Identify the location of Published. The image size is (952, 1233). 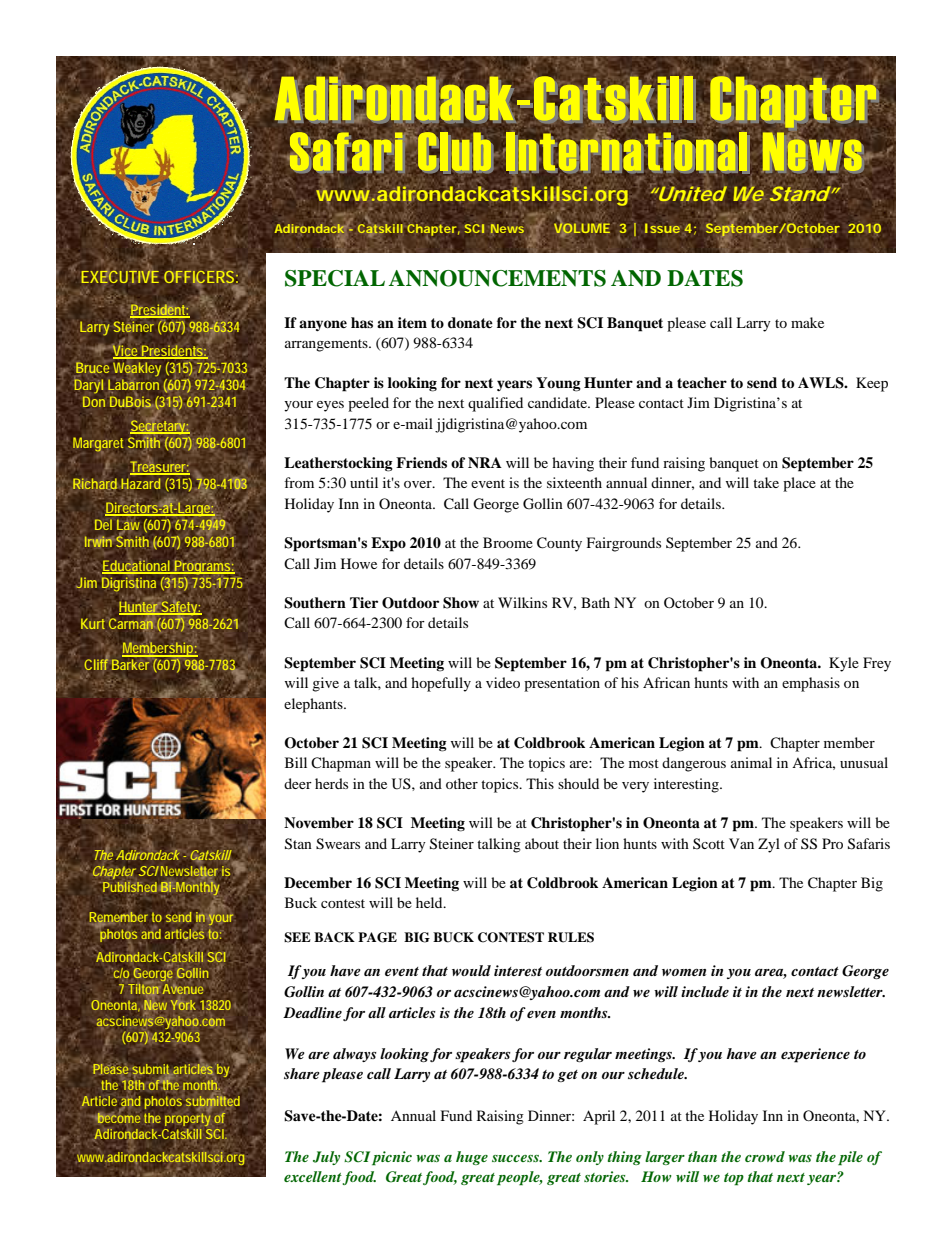
(131, 888).
